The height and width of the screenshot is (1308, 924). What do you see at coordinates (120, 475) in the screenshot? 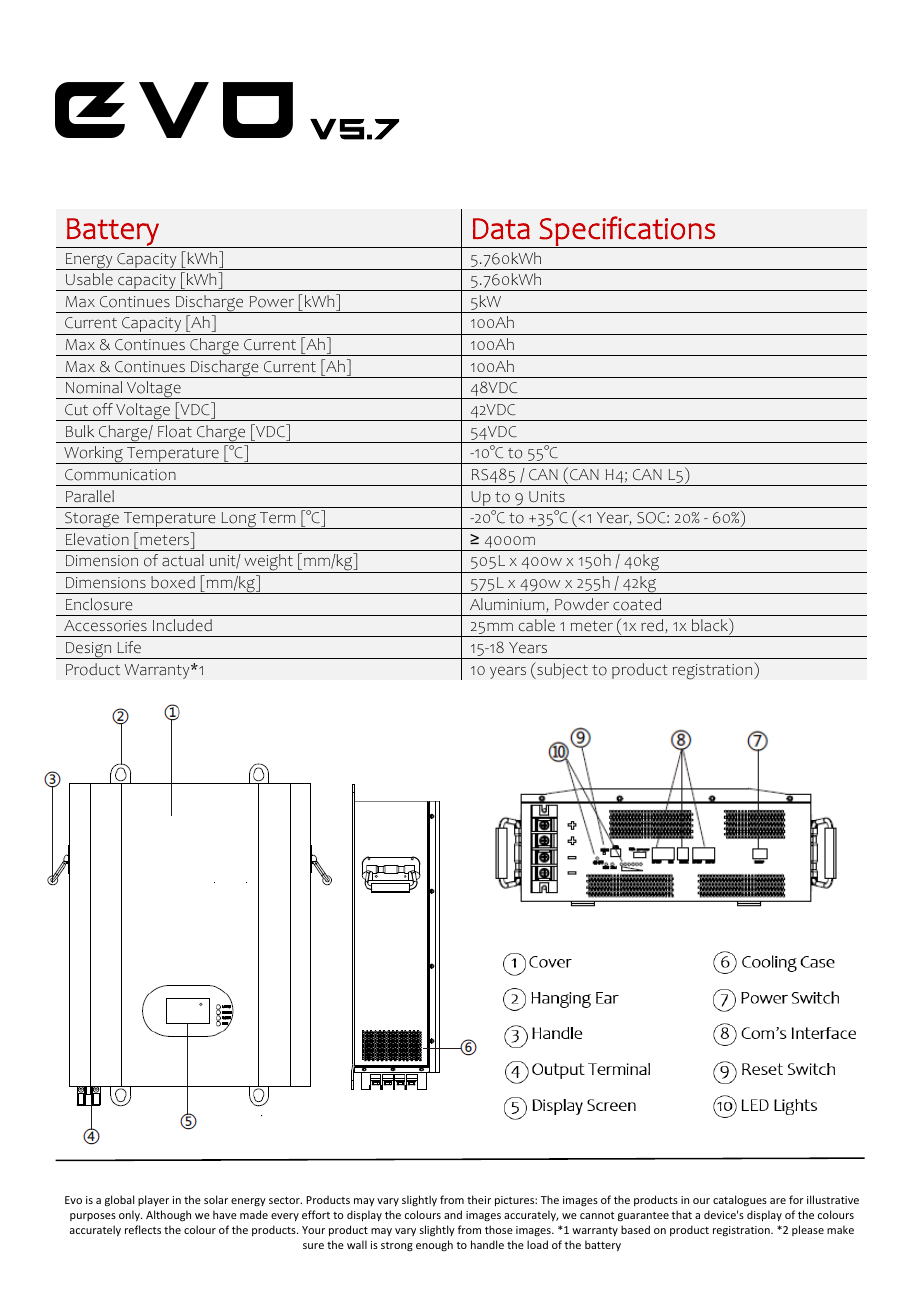
I see `Communication` at bounding box center [120, 475].
